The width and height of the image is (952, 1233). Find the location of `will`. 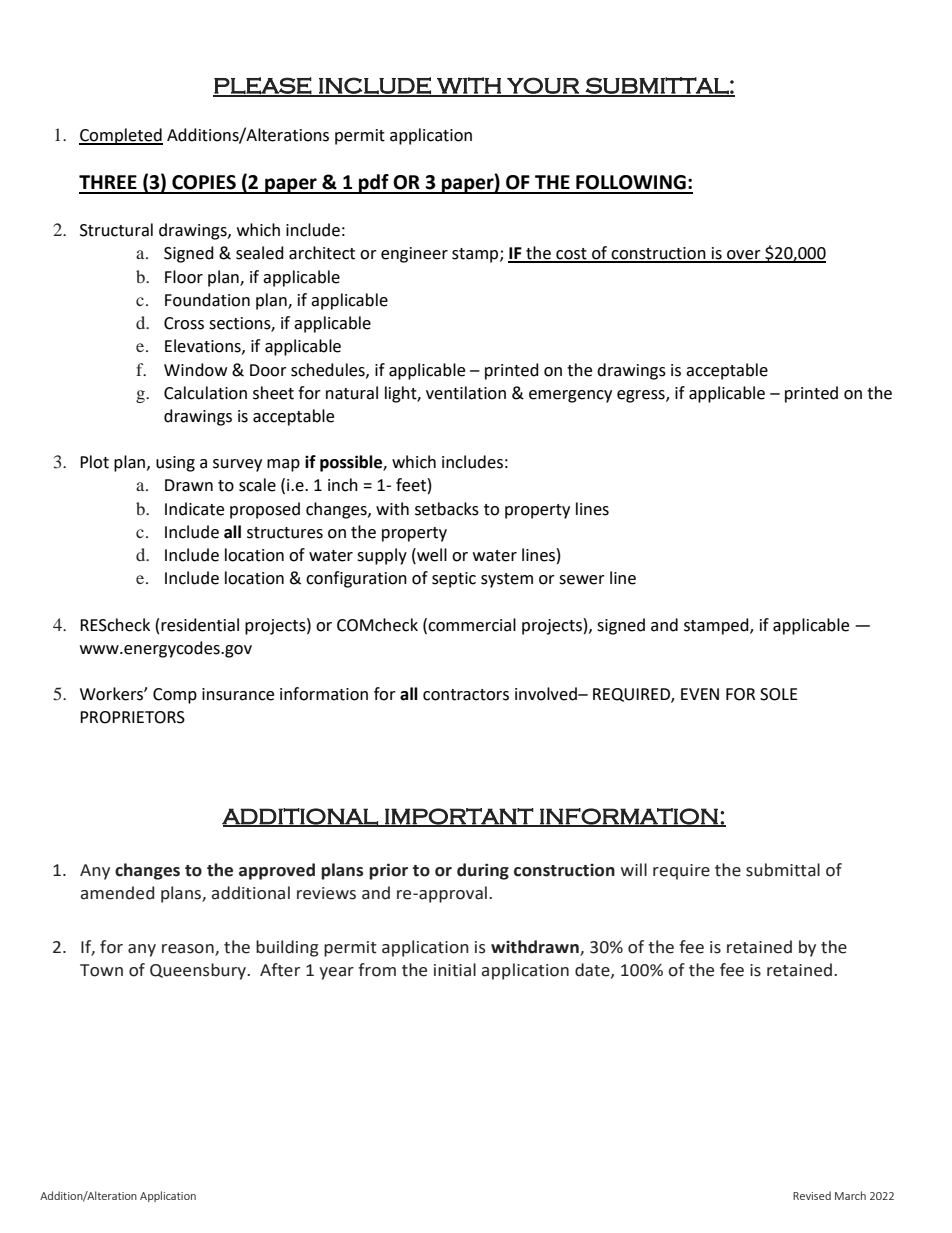

will is located at coordinates (634, 869).
